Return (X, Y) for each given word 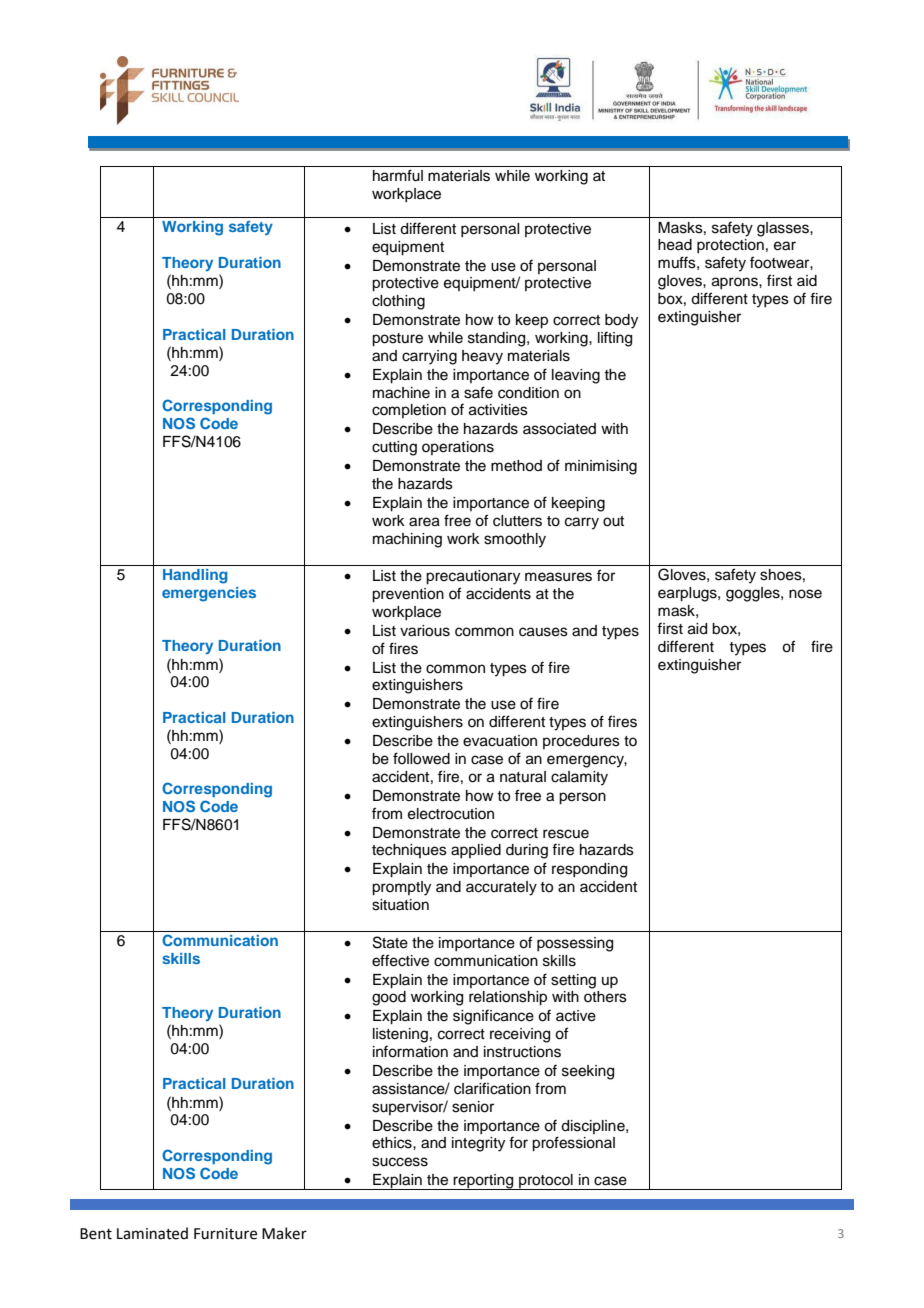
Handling (195, 576)
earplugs (688, 594)
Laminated (152, 1233)
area (424, 522)
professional (573, 1144)
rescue (566, 834)
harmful (398, 175)
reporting (484, 1182)
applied (476, 851)
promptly (401, 888)
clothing (398, 302)
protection (730, 246)
